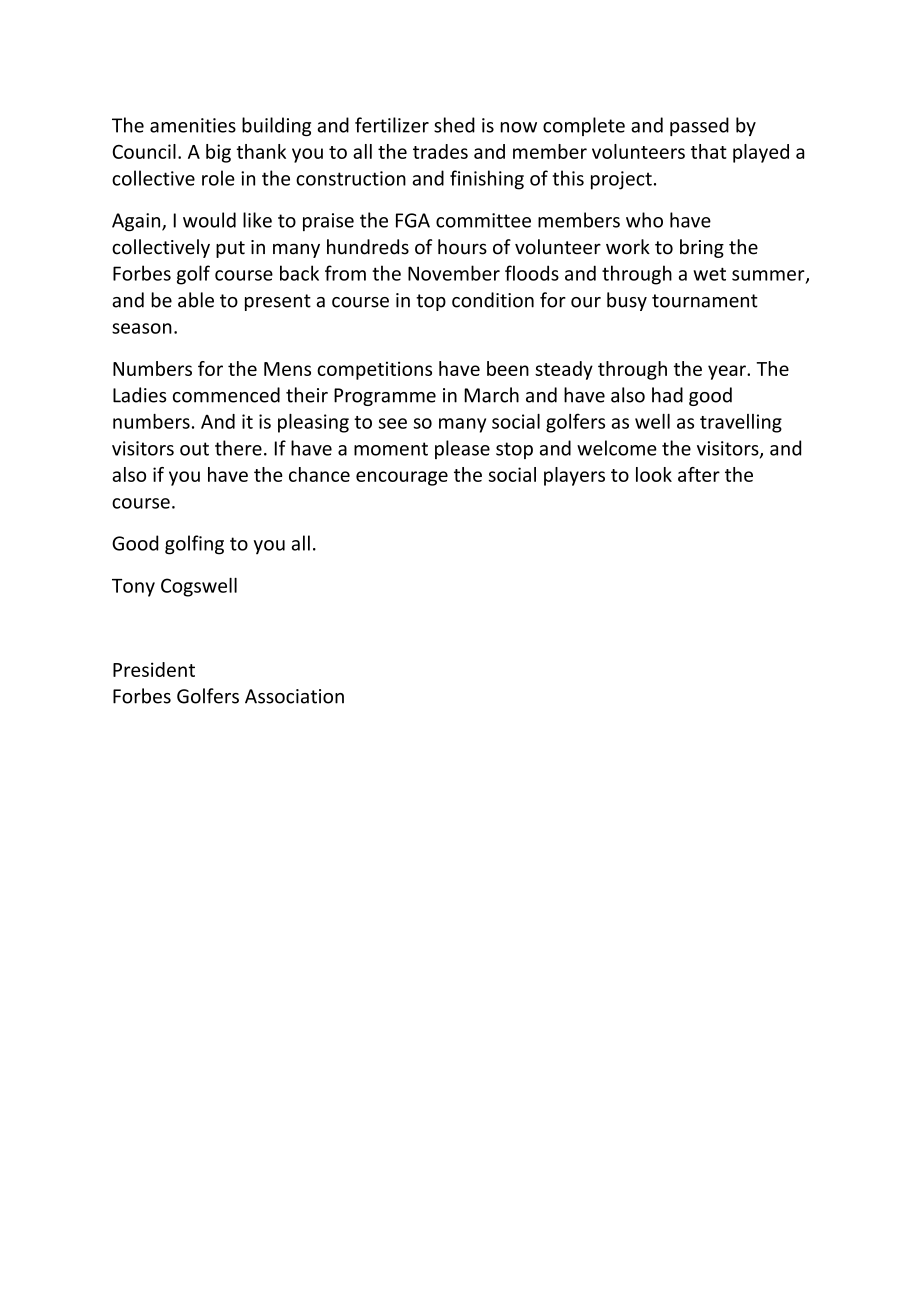 Image resolution: width=924 pixels, height=1307 pixels. Describe the element at coordinates (440, 151) in the screenshot. I see `trades` at that location.
